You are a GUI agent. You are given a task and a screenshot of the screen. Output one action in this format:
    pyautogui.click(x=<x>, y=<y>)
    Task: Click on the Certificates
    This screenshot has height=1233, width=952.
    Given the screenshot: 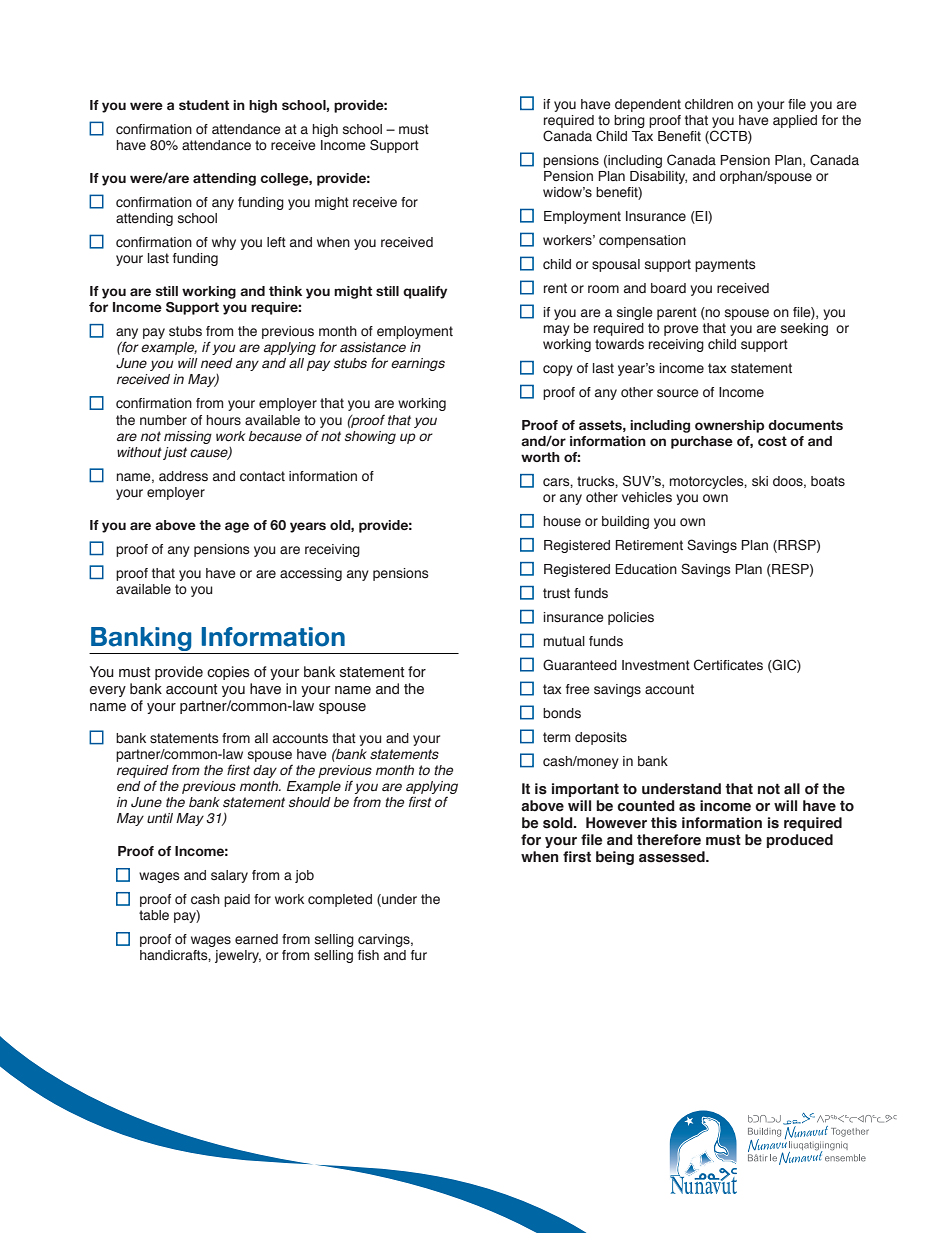 What is the action you would take?
    pyautogui.click(x=728, y=665)
